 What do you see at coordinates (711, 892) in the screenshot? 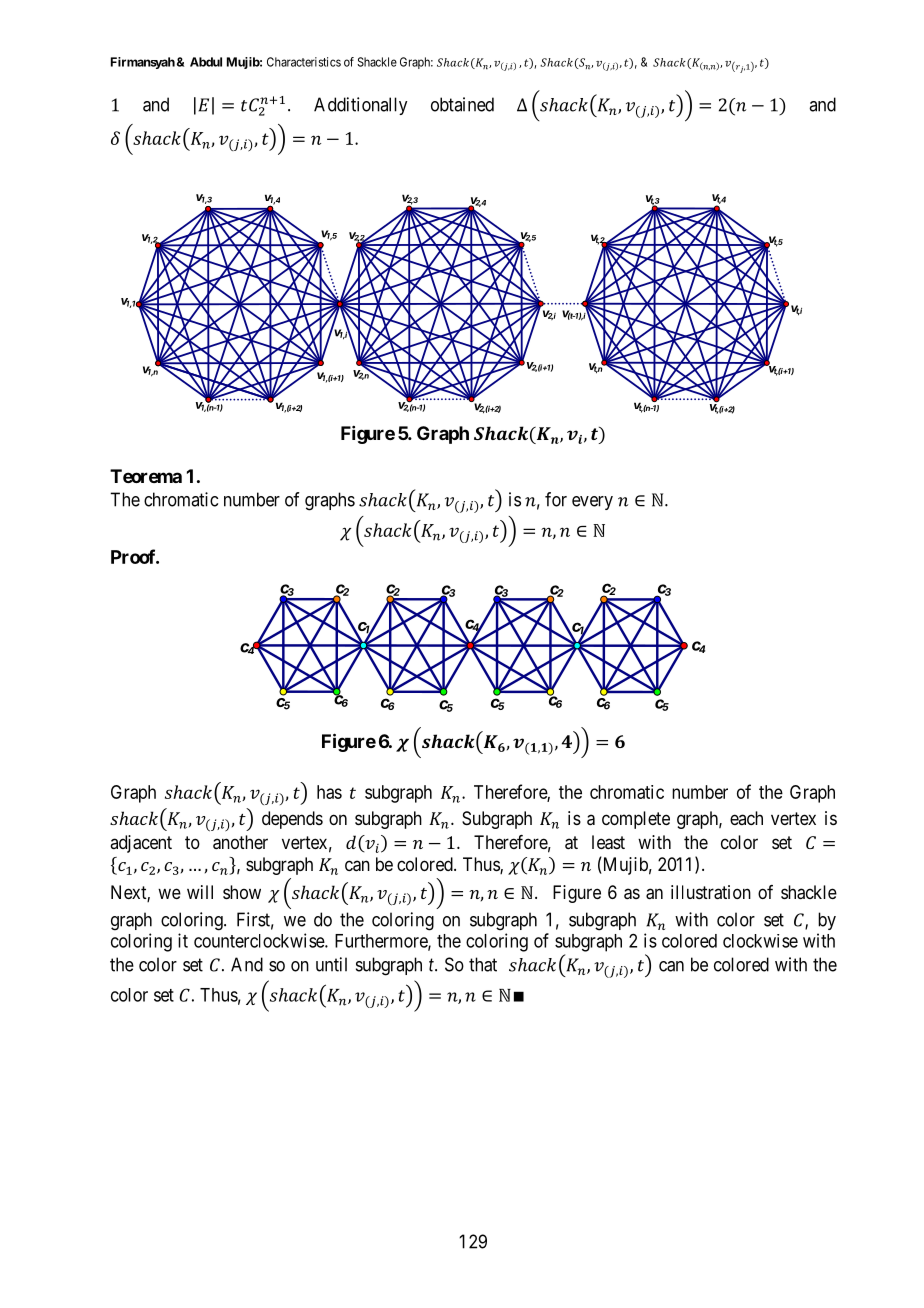
I see `illustration` at bounding box center [711, 892].
